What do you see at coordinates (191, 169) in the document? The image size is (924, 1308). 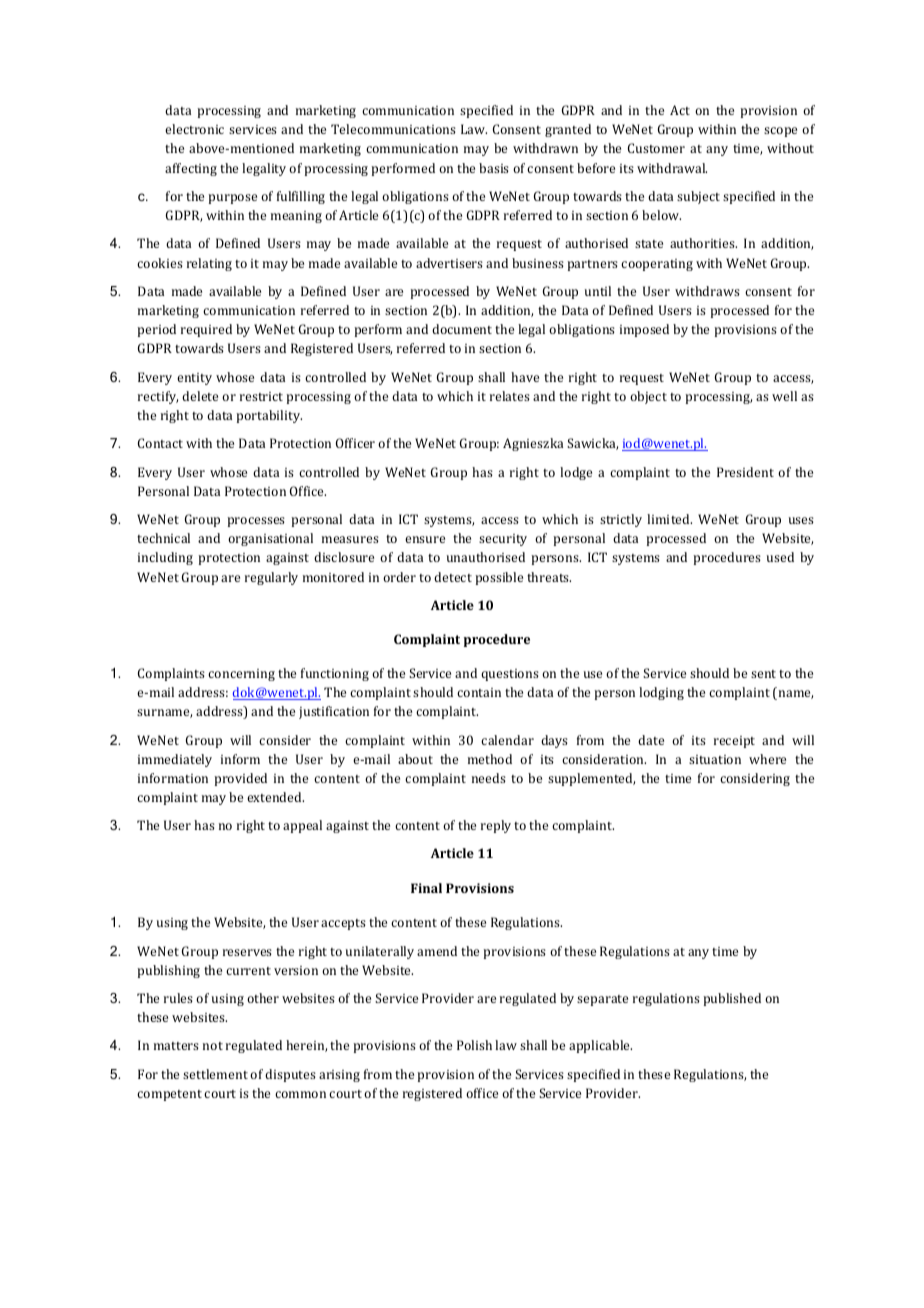 I see `affecting` at bounding box center [191, 169].
